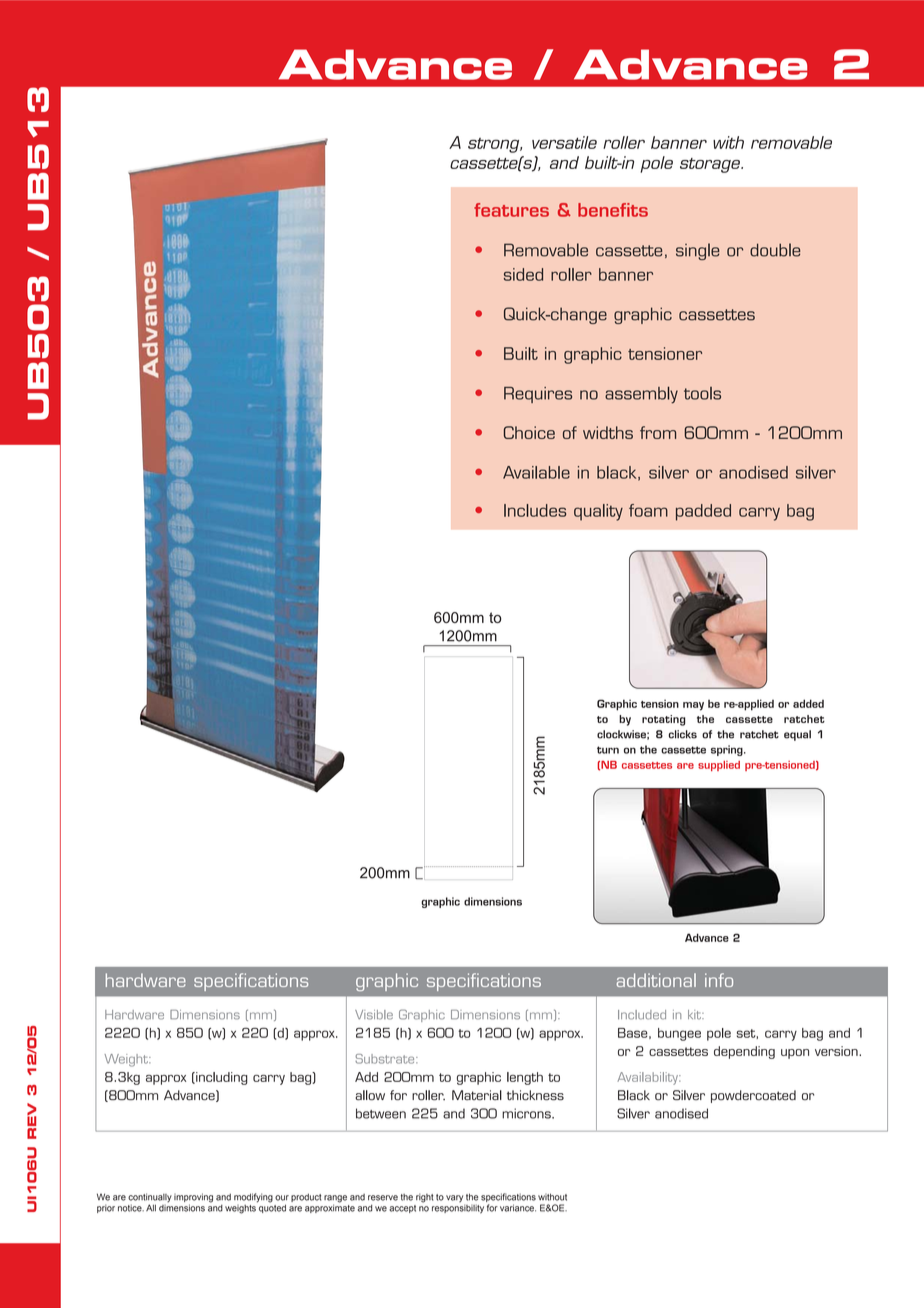 The image size is (924, 1308). What do you see at coordinates (538, 395) in the image?
I see `Requires` at bounding box center [538, 395].
